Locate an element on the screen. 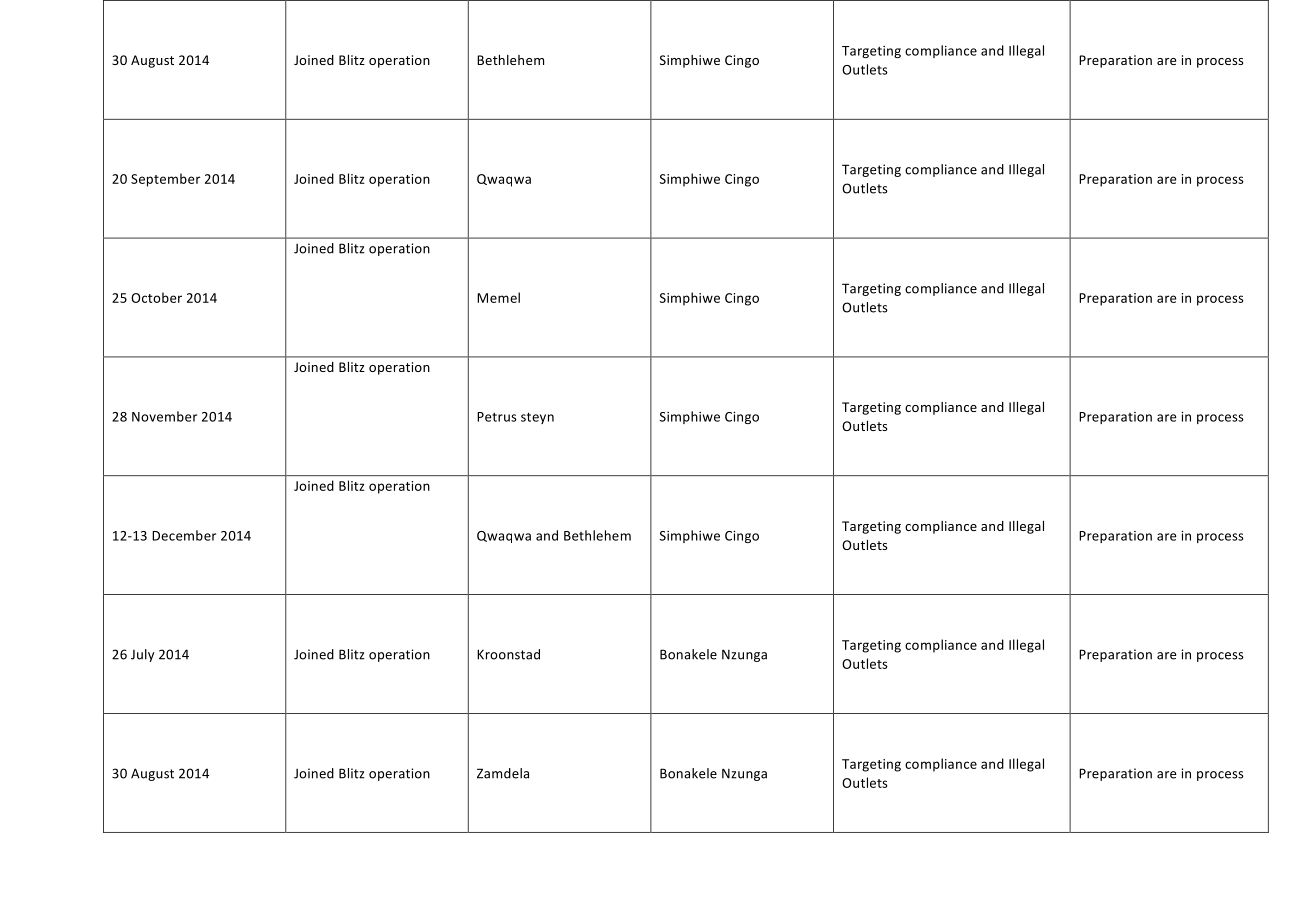  December is located at coordinates (184, 535).
